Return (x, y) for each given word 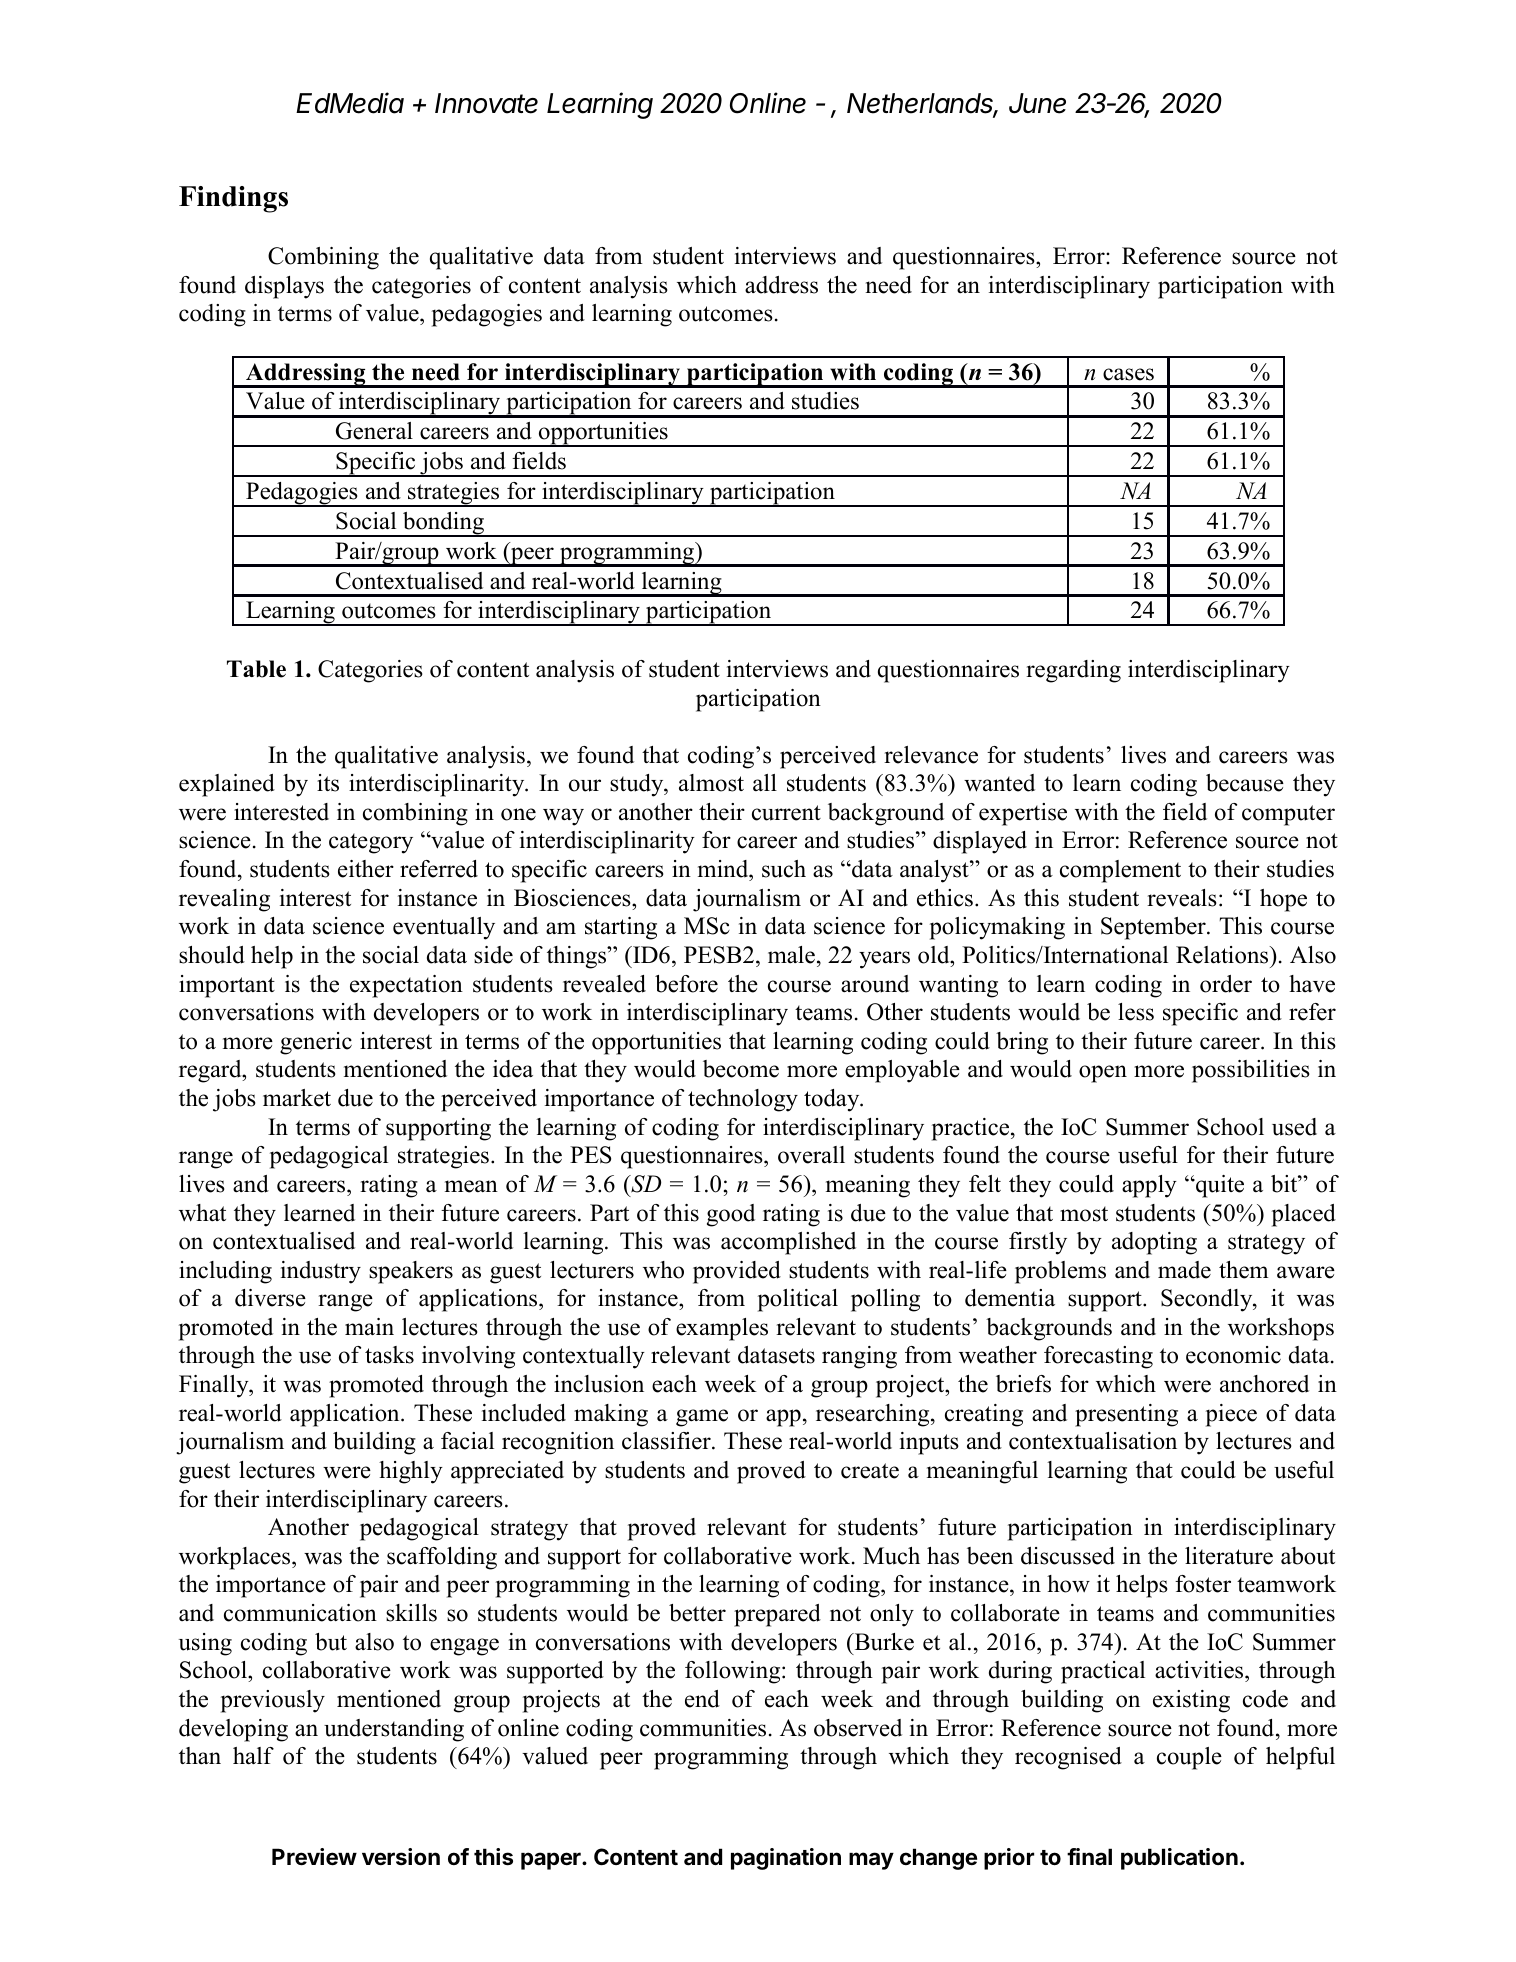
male (791, 955)
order (1226, 984)
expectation (406, 986)
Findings (233, 199)
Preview (314, 1857)
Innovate (486, 103)
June (1037, 103)
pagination (786, 1859)
